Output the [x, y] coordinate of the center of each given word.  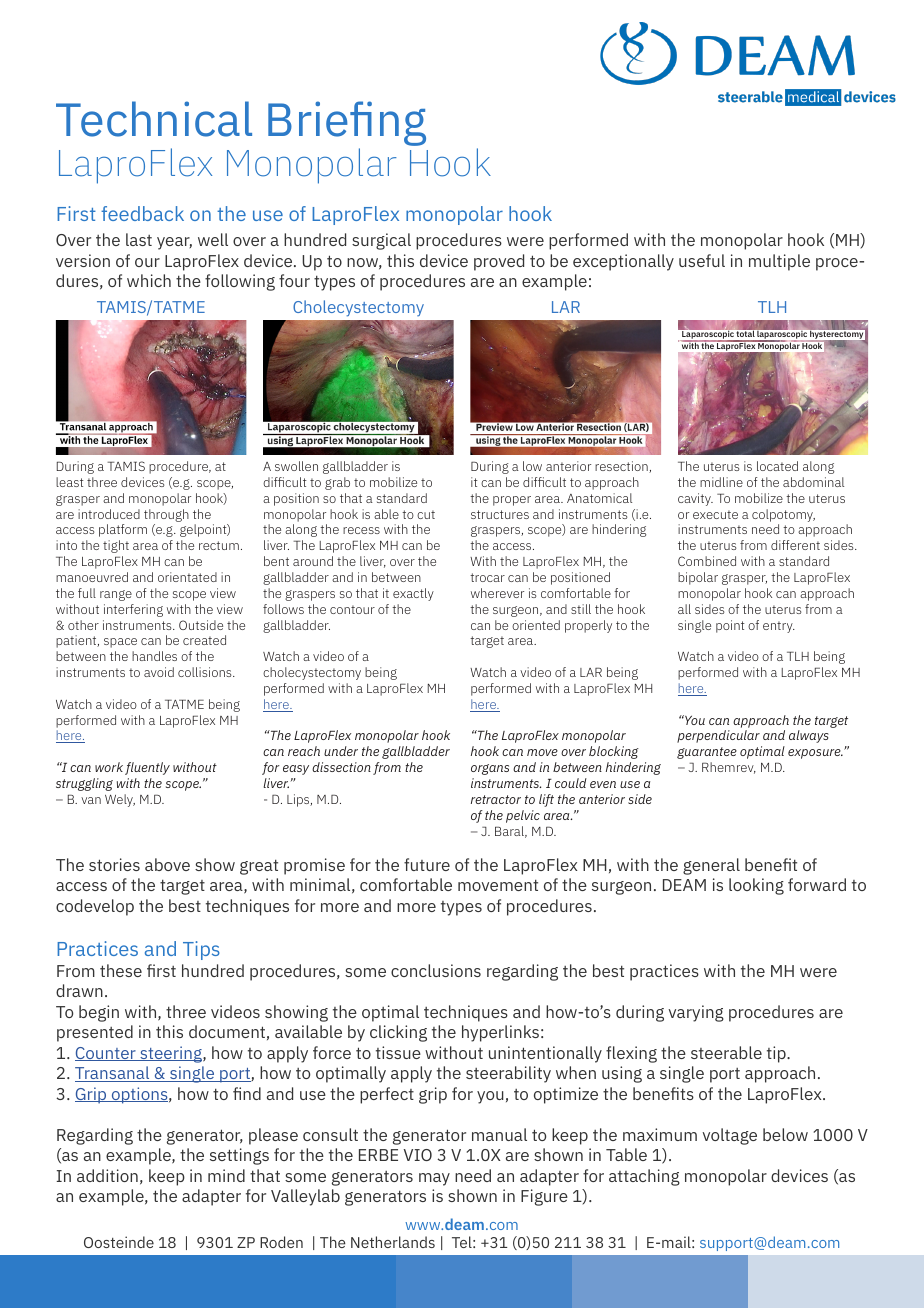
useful [702, 260]
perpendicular [718, 736]
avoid [159, 672]
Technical [154, 119]
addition [107, 1175]
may [434, 1179]
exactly [413, 594]
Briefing [347, 125]
